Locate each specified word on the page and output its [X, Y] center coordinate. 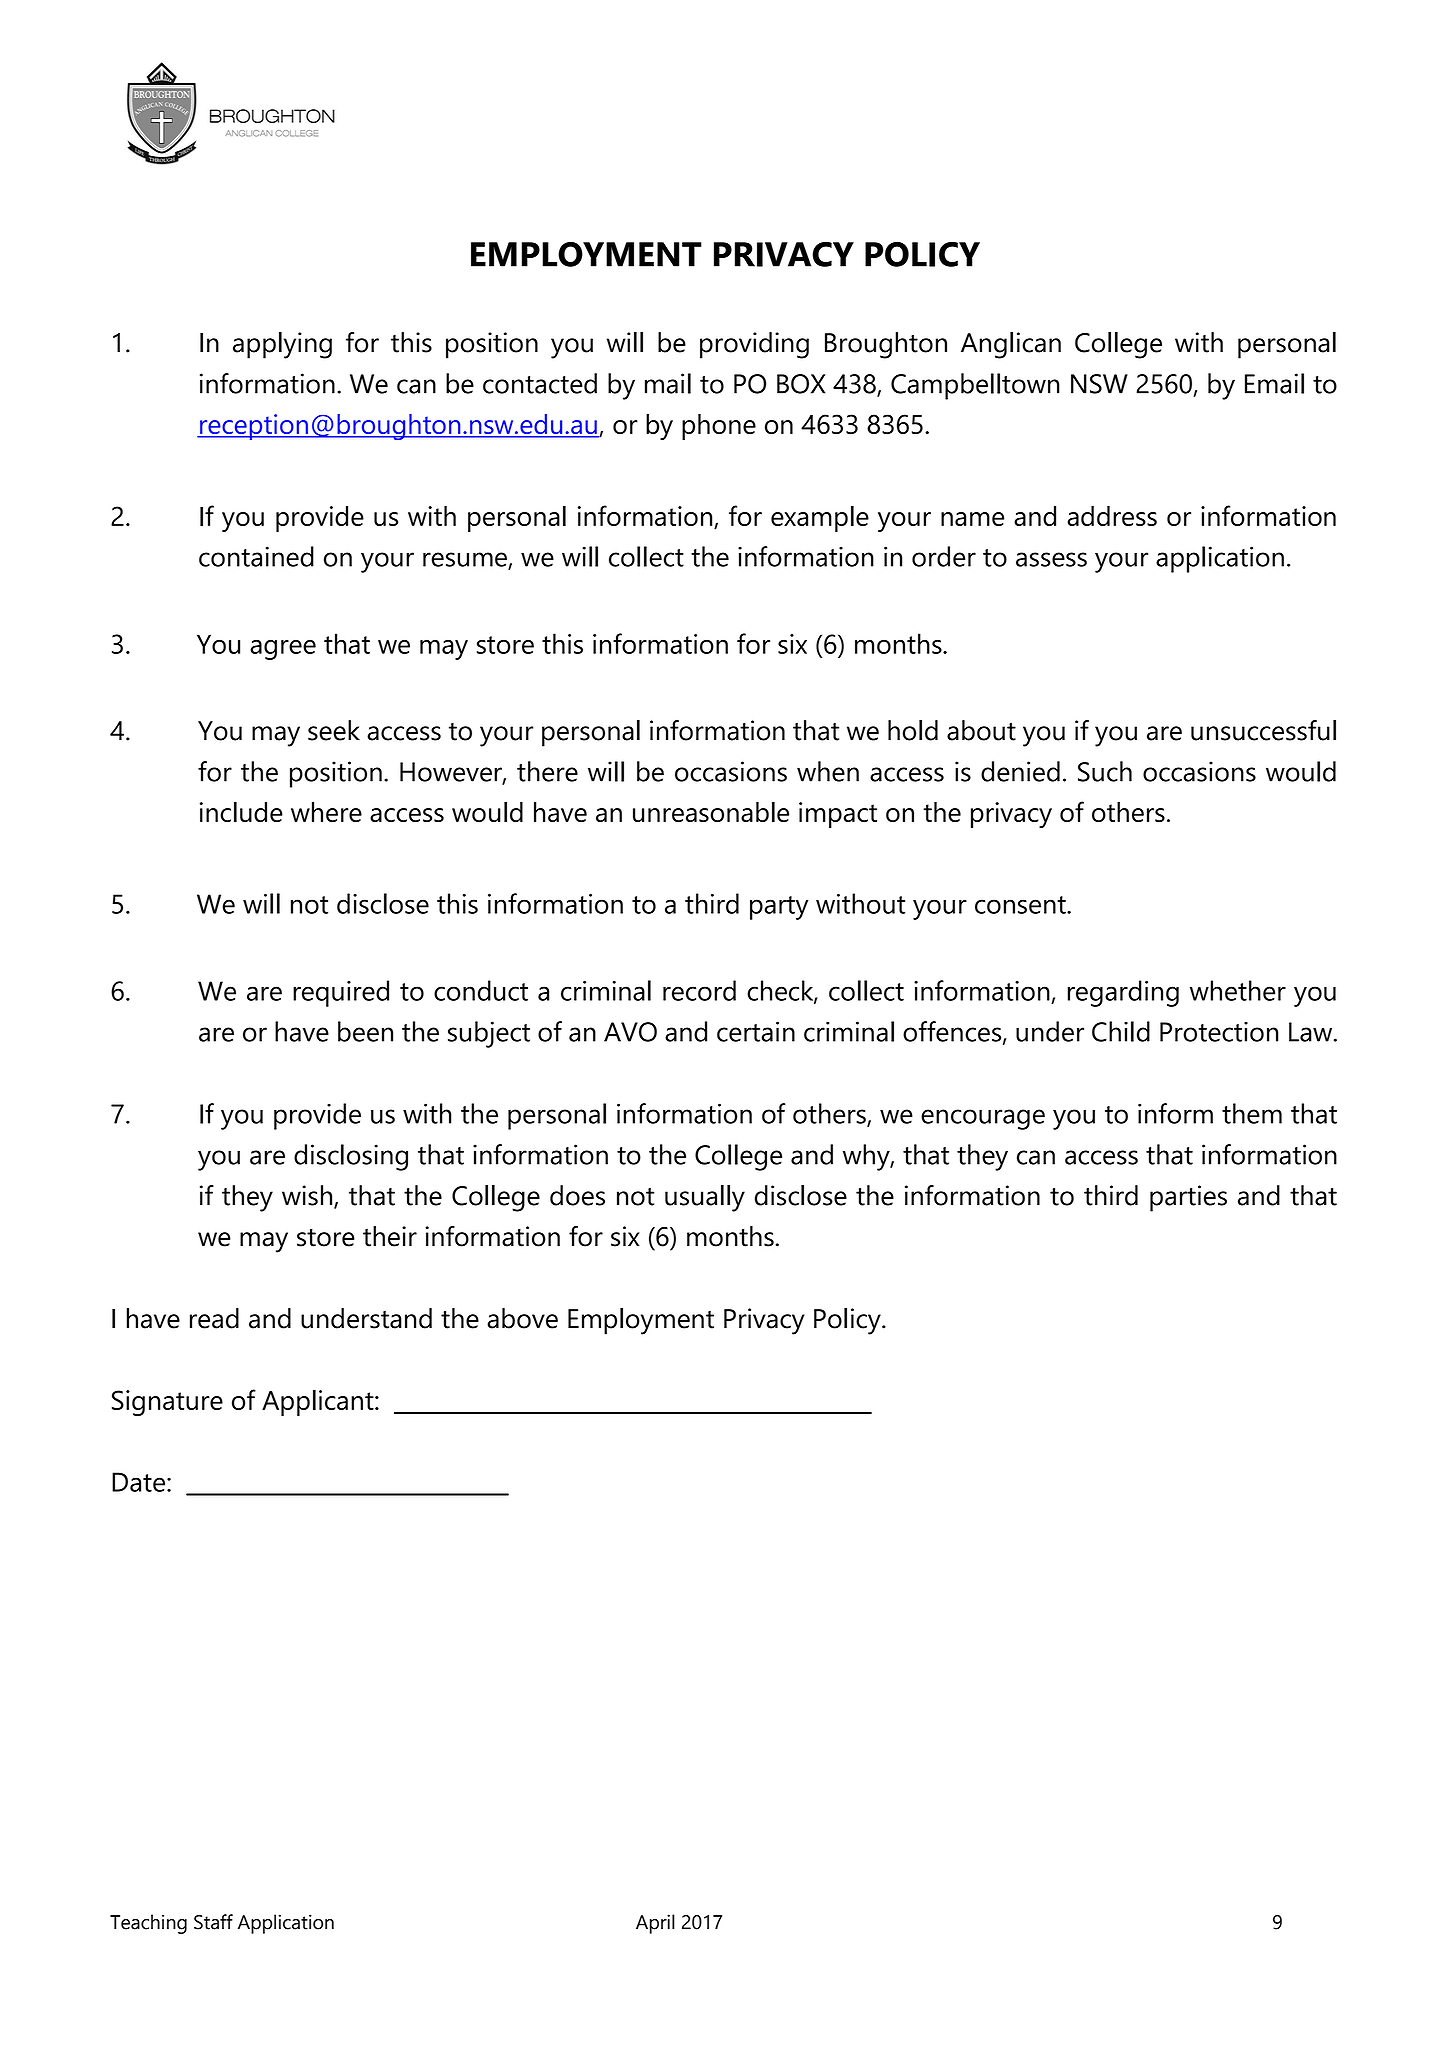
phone [719, 427]
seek [334, 730]
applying [282, 345]
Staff [213, 1922]
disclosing [351, 1157]
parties [1188, 1198]
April [655, 1924]
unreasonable [711, 812]
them [1252, 1113]
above [522, 1318]
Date [138, 1482]
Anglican [1011, 345]
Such [1105, 771]
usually [705, 1198]
